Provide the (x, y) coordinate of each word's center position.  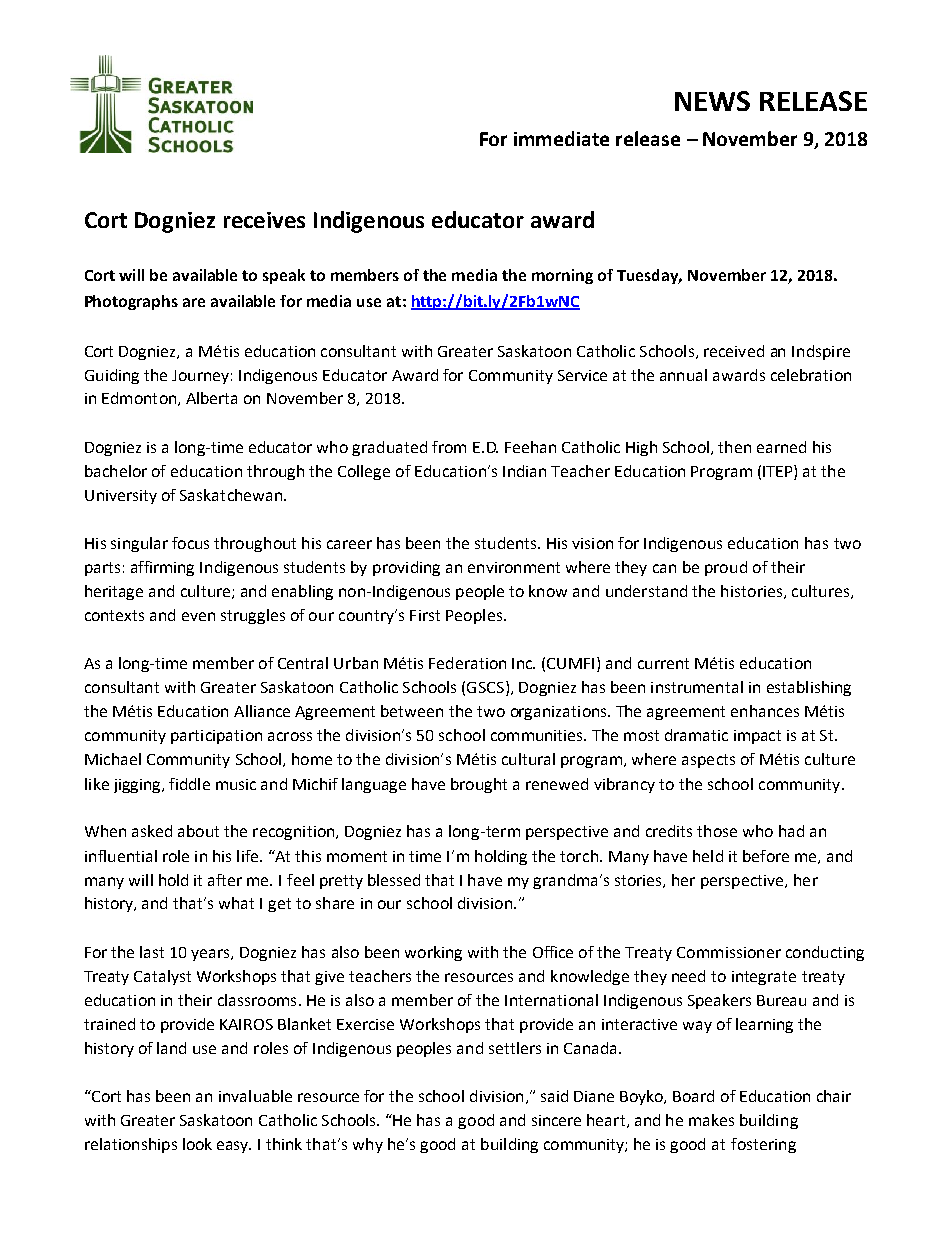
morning (562, 276)
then (734, 447)
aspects (708, 761)
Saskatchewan (231, 495)
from (449, 447)
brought (479, 785)
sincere (556, 1120)
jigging (138, 786)
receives (264, 220)
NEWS (712, 101)
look (197, 1144)
